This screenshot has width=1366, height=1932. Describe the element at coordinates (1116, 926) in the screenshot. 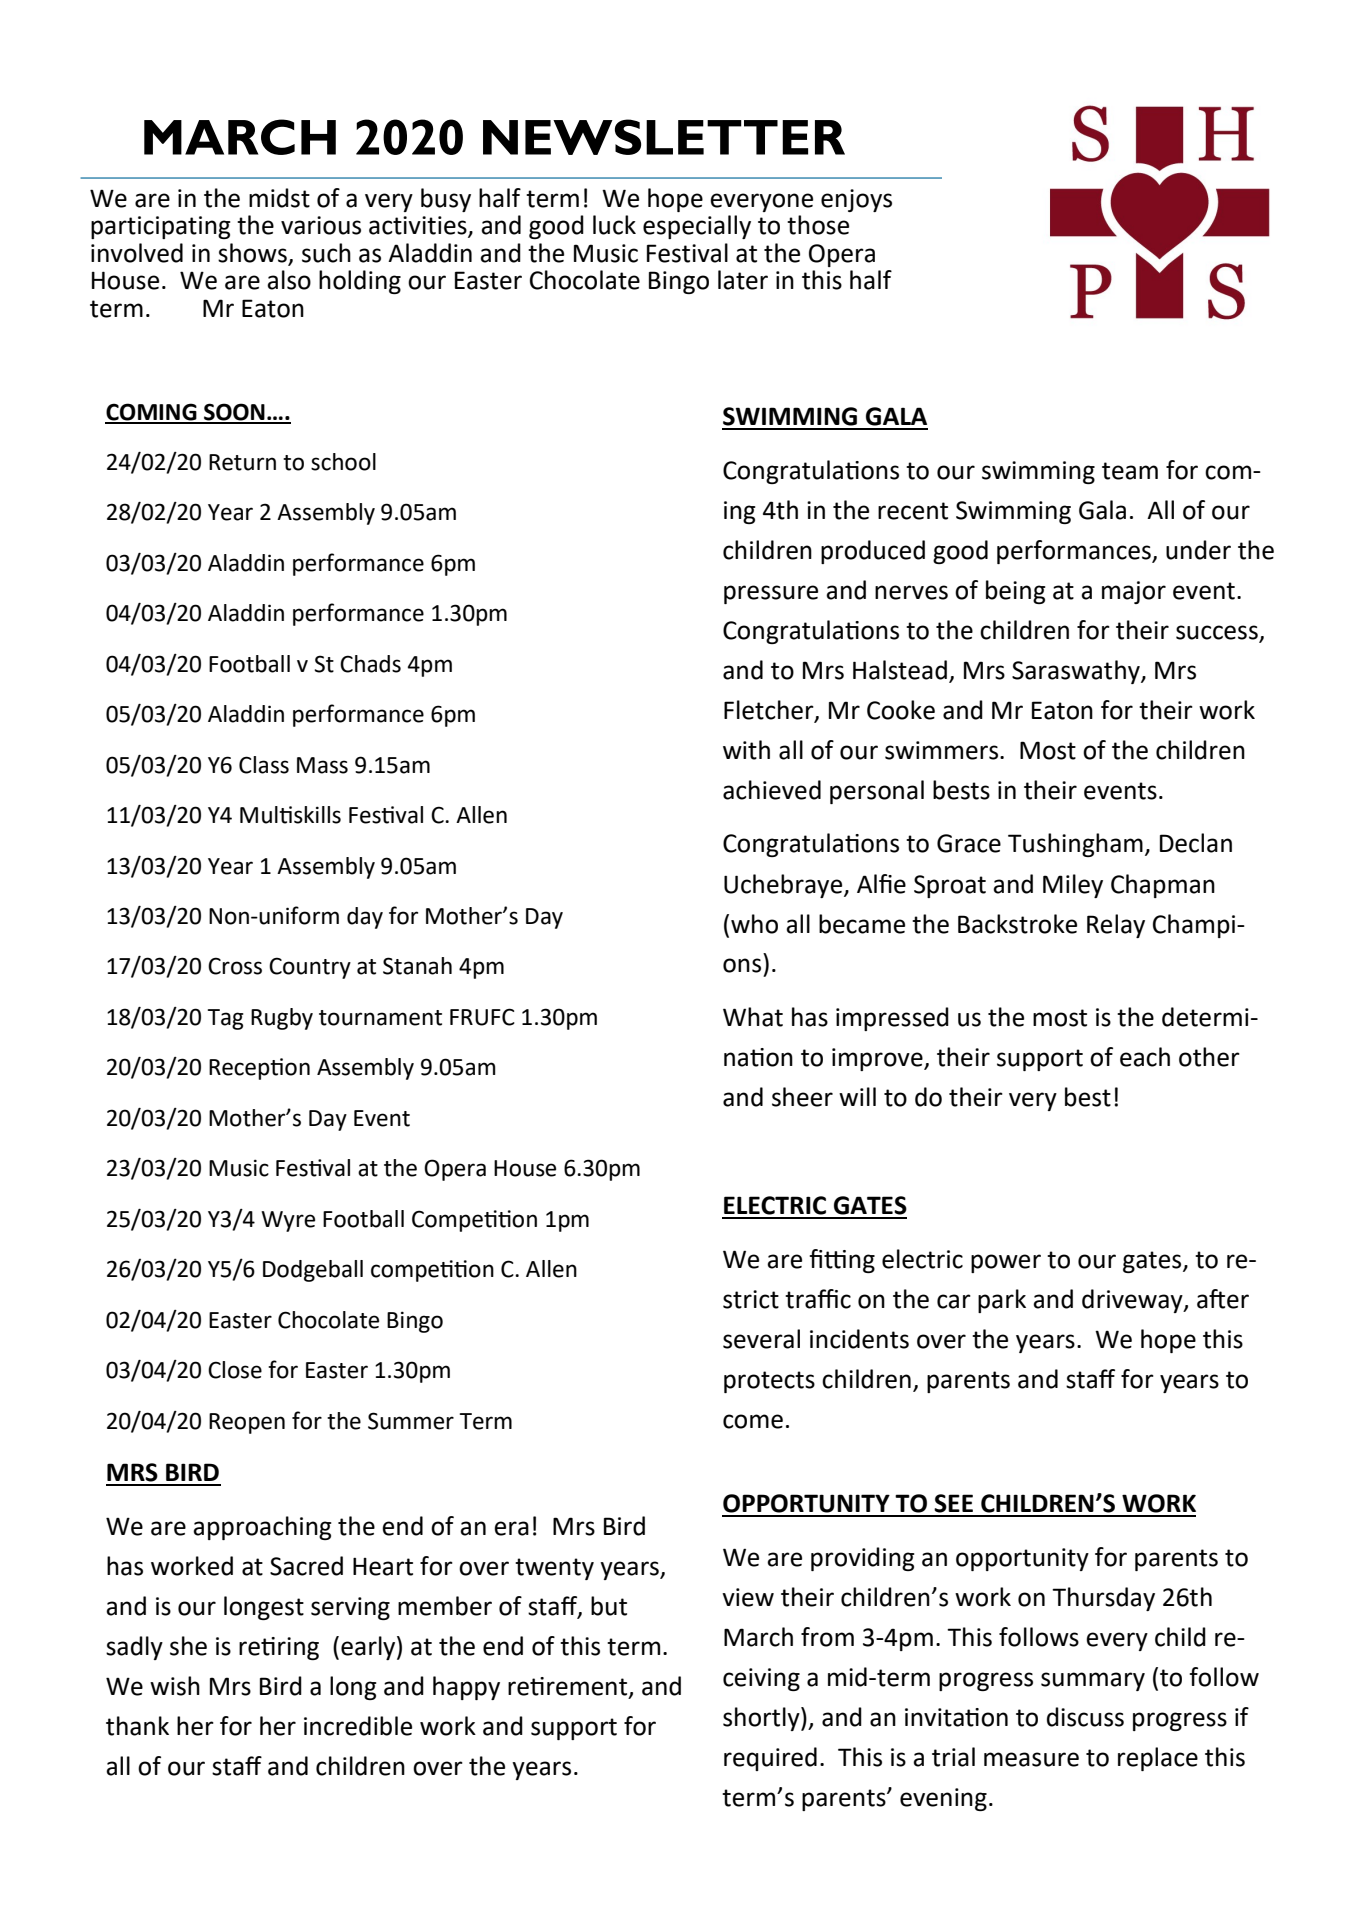

I see `Relay` at that location.
